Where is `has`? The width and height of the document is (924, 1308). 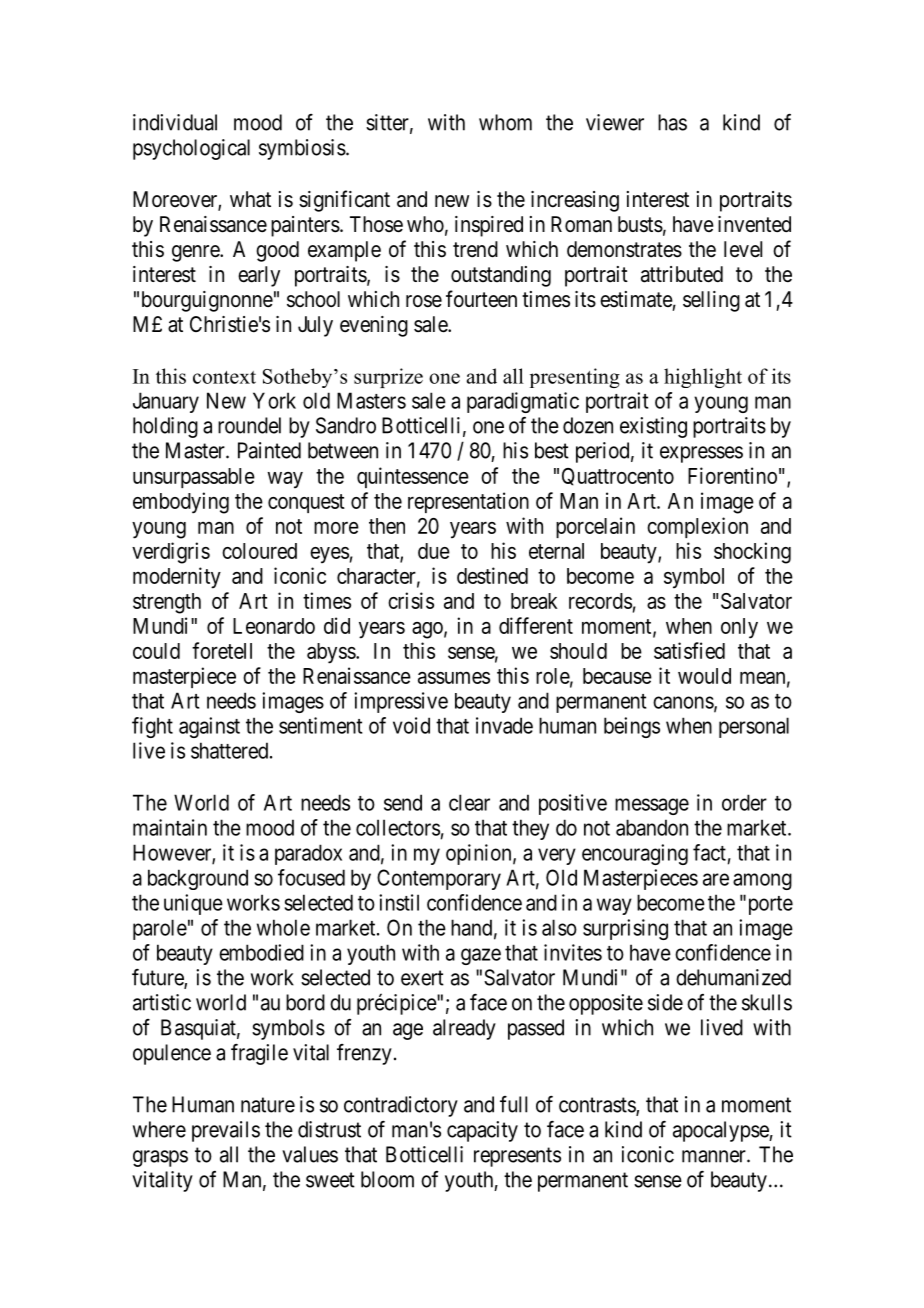
has is located at coordinates (672, 122).
